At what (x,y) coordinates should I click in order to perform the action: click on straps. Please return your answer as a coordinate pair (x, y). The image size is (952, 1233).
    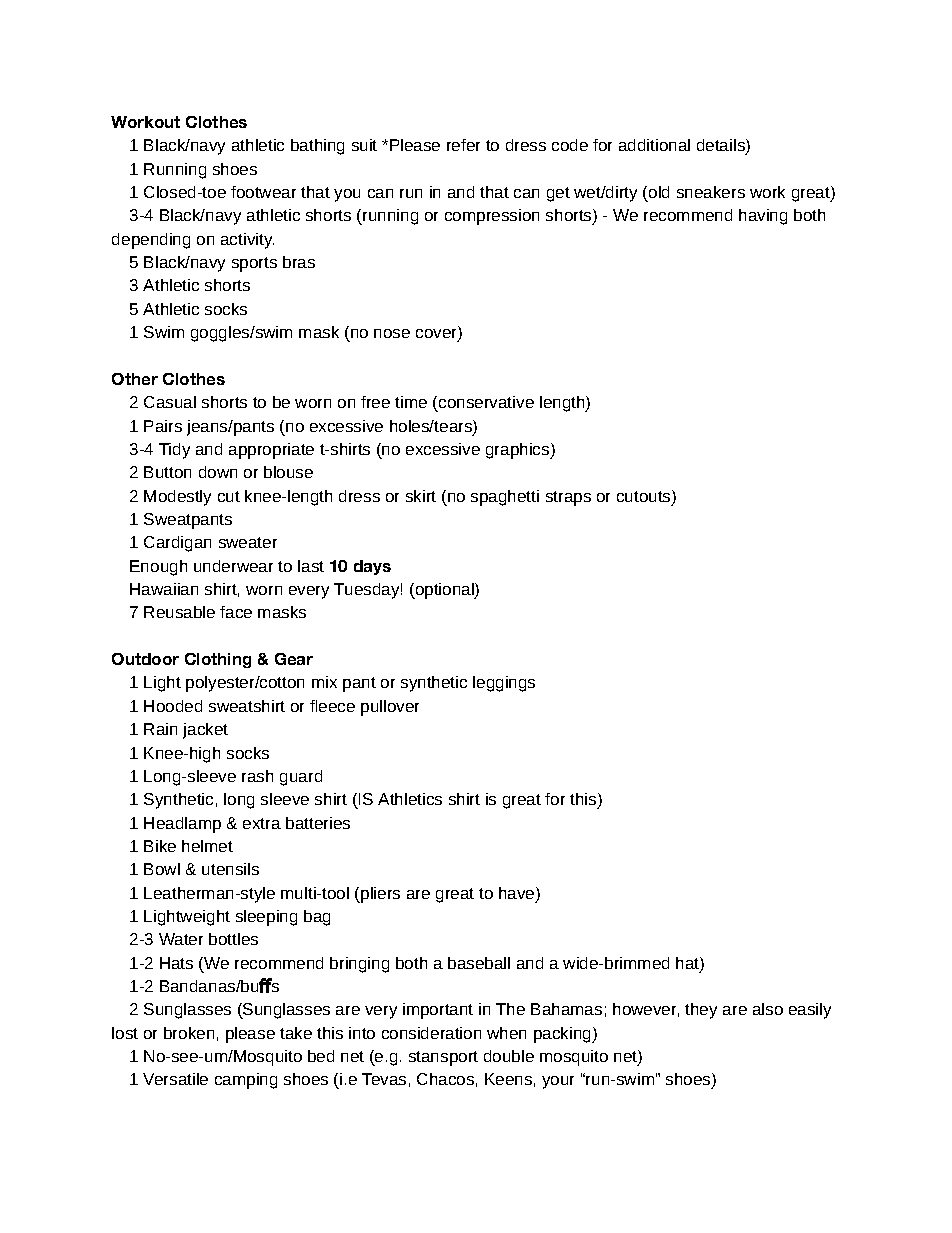
    Looking at the image, I should click on (568, 498).
